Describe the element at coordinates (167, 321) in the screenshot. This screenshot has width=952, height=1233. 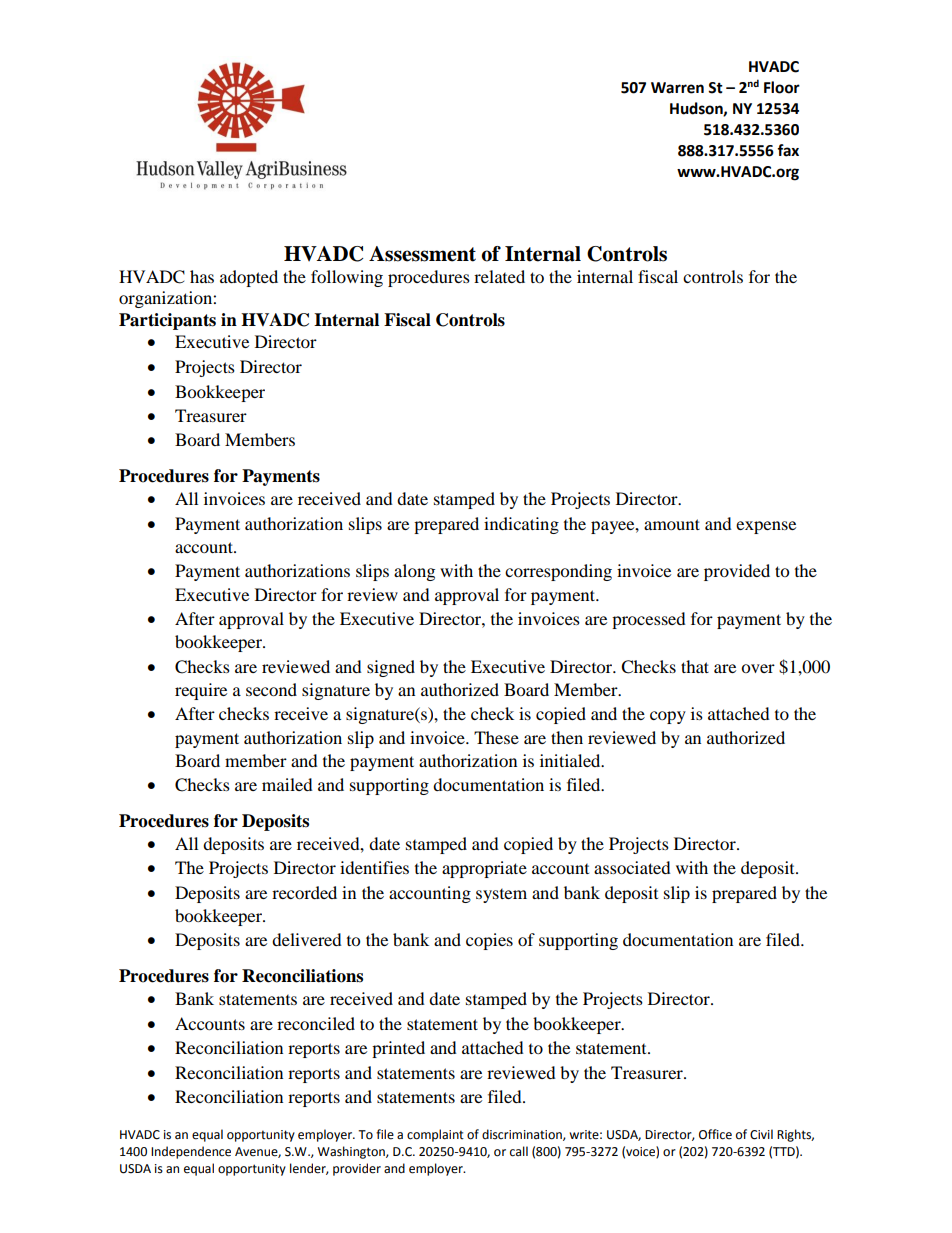
I see `Participants` at that location.
